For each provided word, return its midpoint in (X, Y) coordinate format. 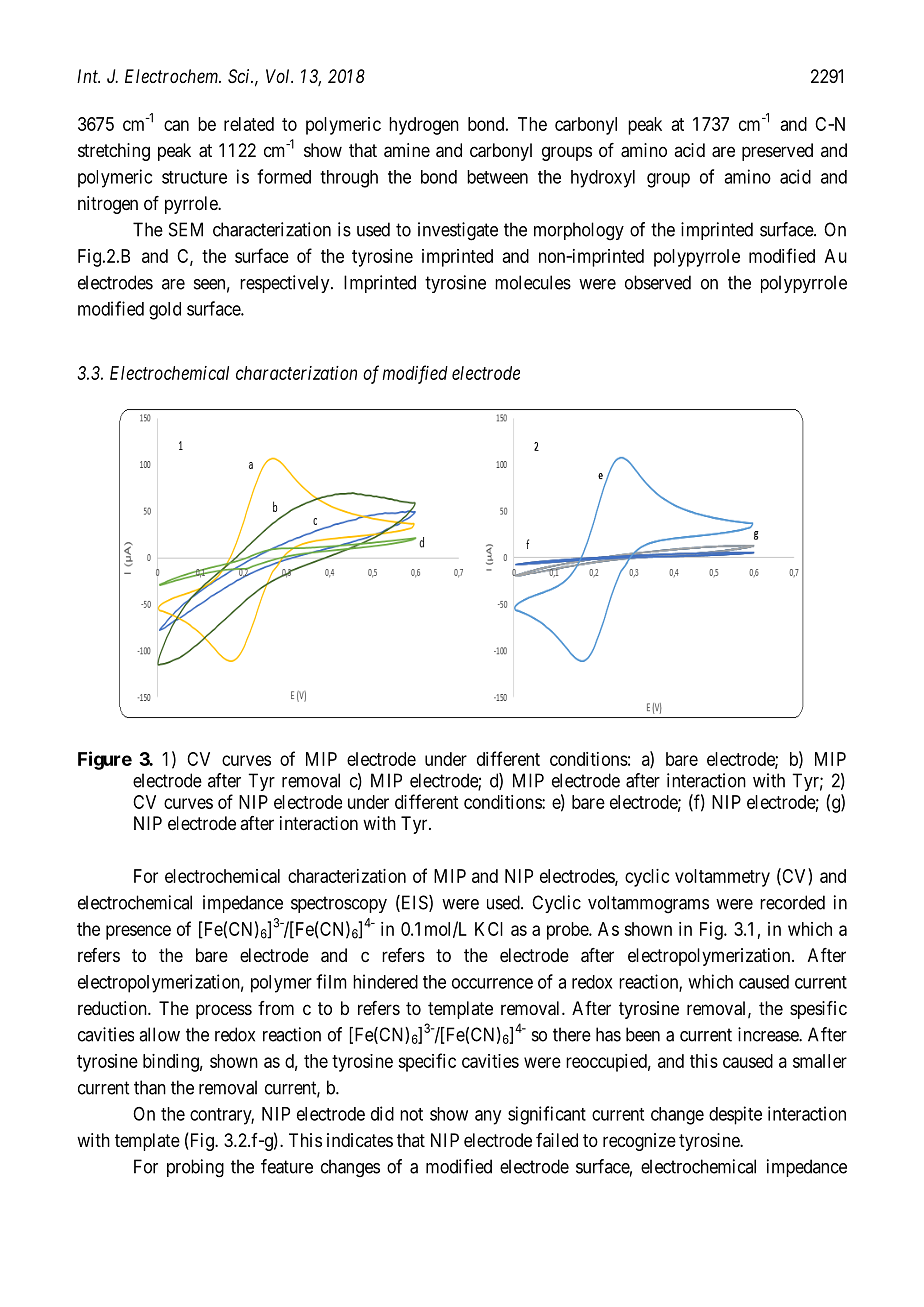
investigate (458, 231)
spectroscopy (339, 904)
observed (658, 282)
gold (165, 311)
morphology (579, 231)
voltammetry (722, 878)
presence (138, 932)
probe (568, 931)
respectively (286, 284)
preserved (777, 152)
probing (195, 1168)
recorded (792, 902)
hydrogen (424, 126)
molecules (533, 282)
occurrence (492, 983)
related (249, 124)
